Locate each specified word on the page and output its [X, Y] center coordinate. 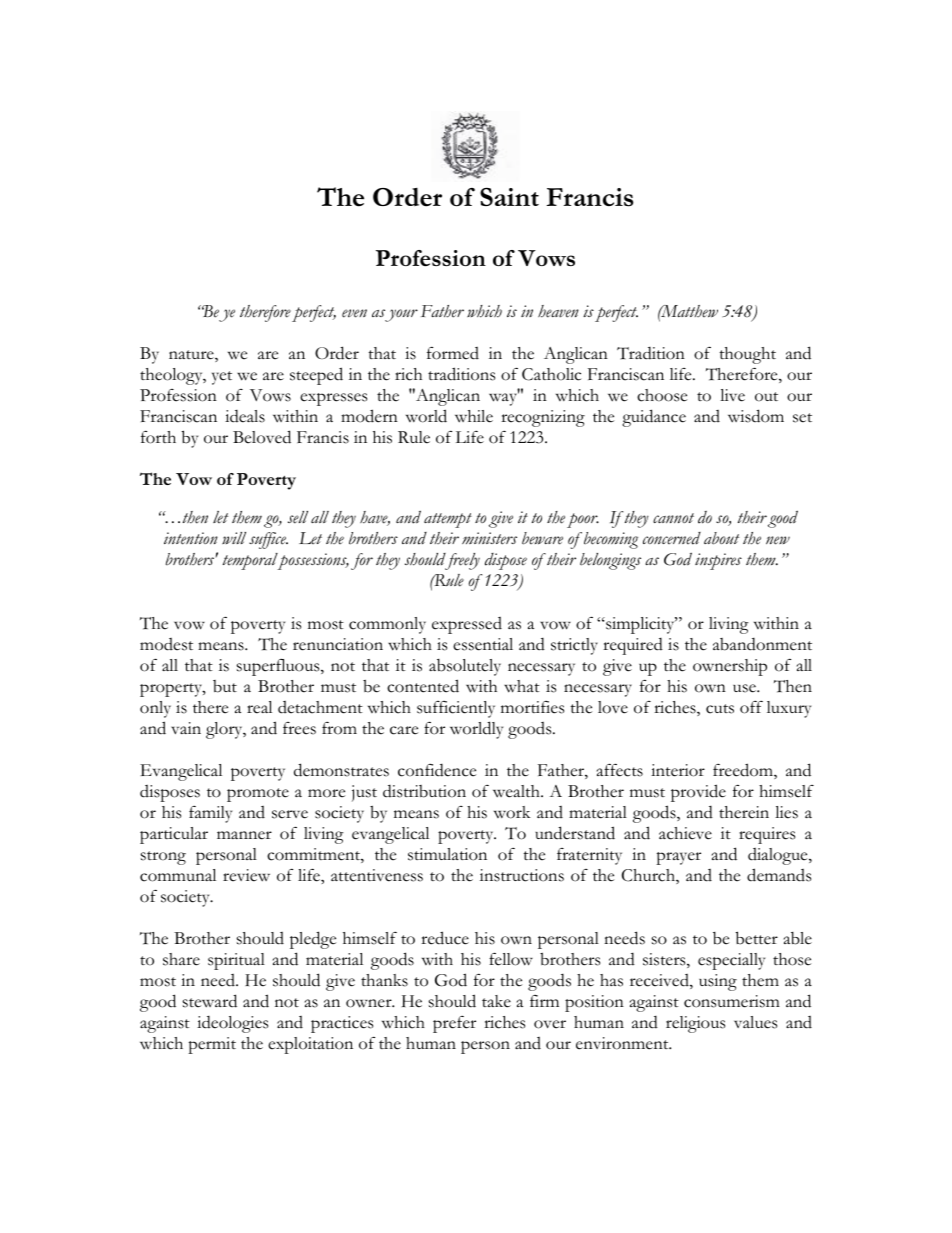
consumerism [732, 1001]
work [512, 812]
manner [244, 835]
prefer [454, 1024]
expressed [467, 625]
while [474, 416]
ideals [245, 416]
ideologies [232, 1024]
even [354, 313]
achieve [685, 833]
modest [166, 644]
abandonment [762, 644]
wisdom [756, 416]
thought [747, 355]
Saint [509, 196]
